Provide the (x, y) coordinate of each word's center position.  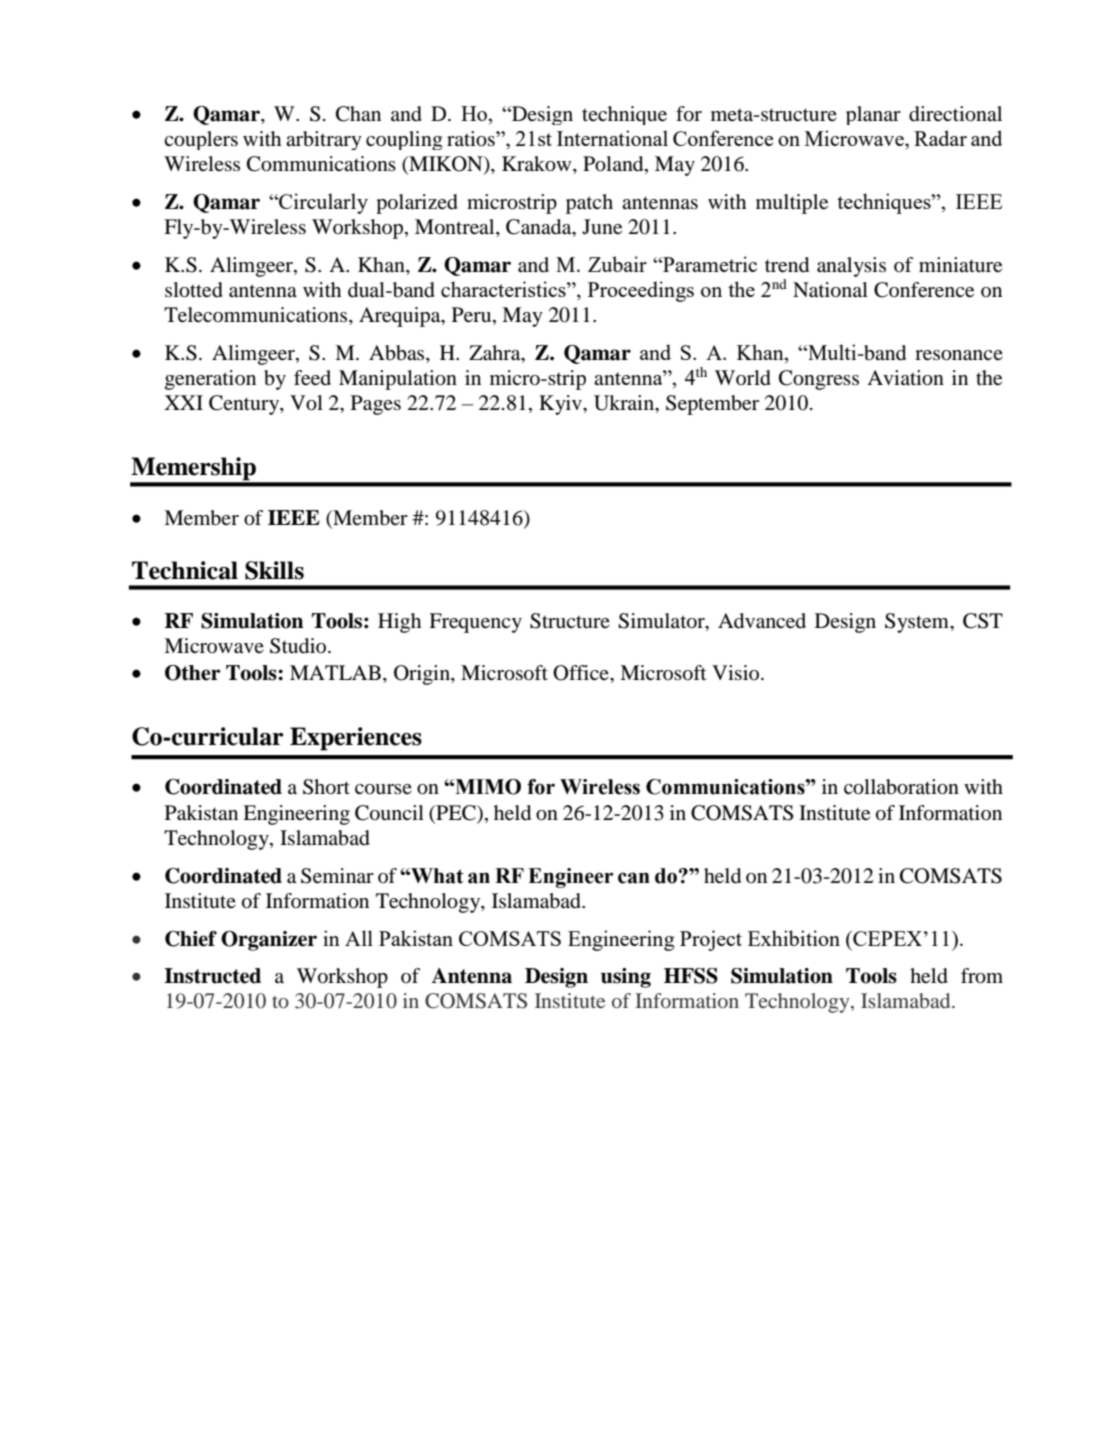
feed (312, 378)
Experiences (356, 739)
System (918, 623)
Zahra (496, 353)
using (626, 978)
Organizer (269, 941)
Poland (614, 165)
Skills (274, 570)
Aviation (905, 378)
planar (873, 115)
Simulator (662, 622)
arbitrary (324, 140)
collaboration (901, 787)
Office (582, 673)
